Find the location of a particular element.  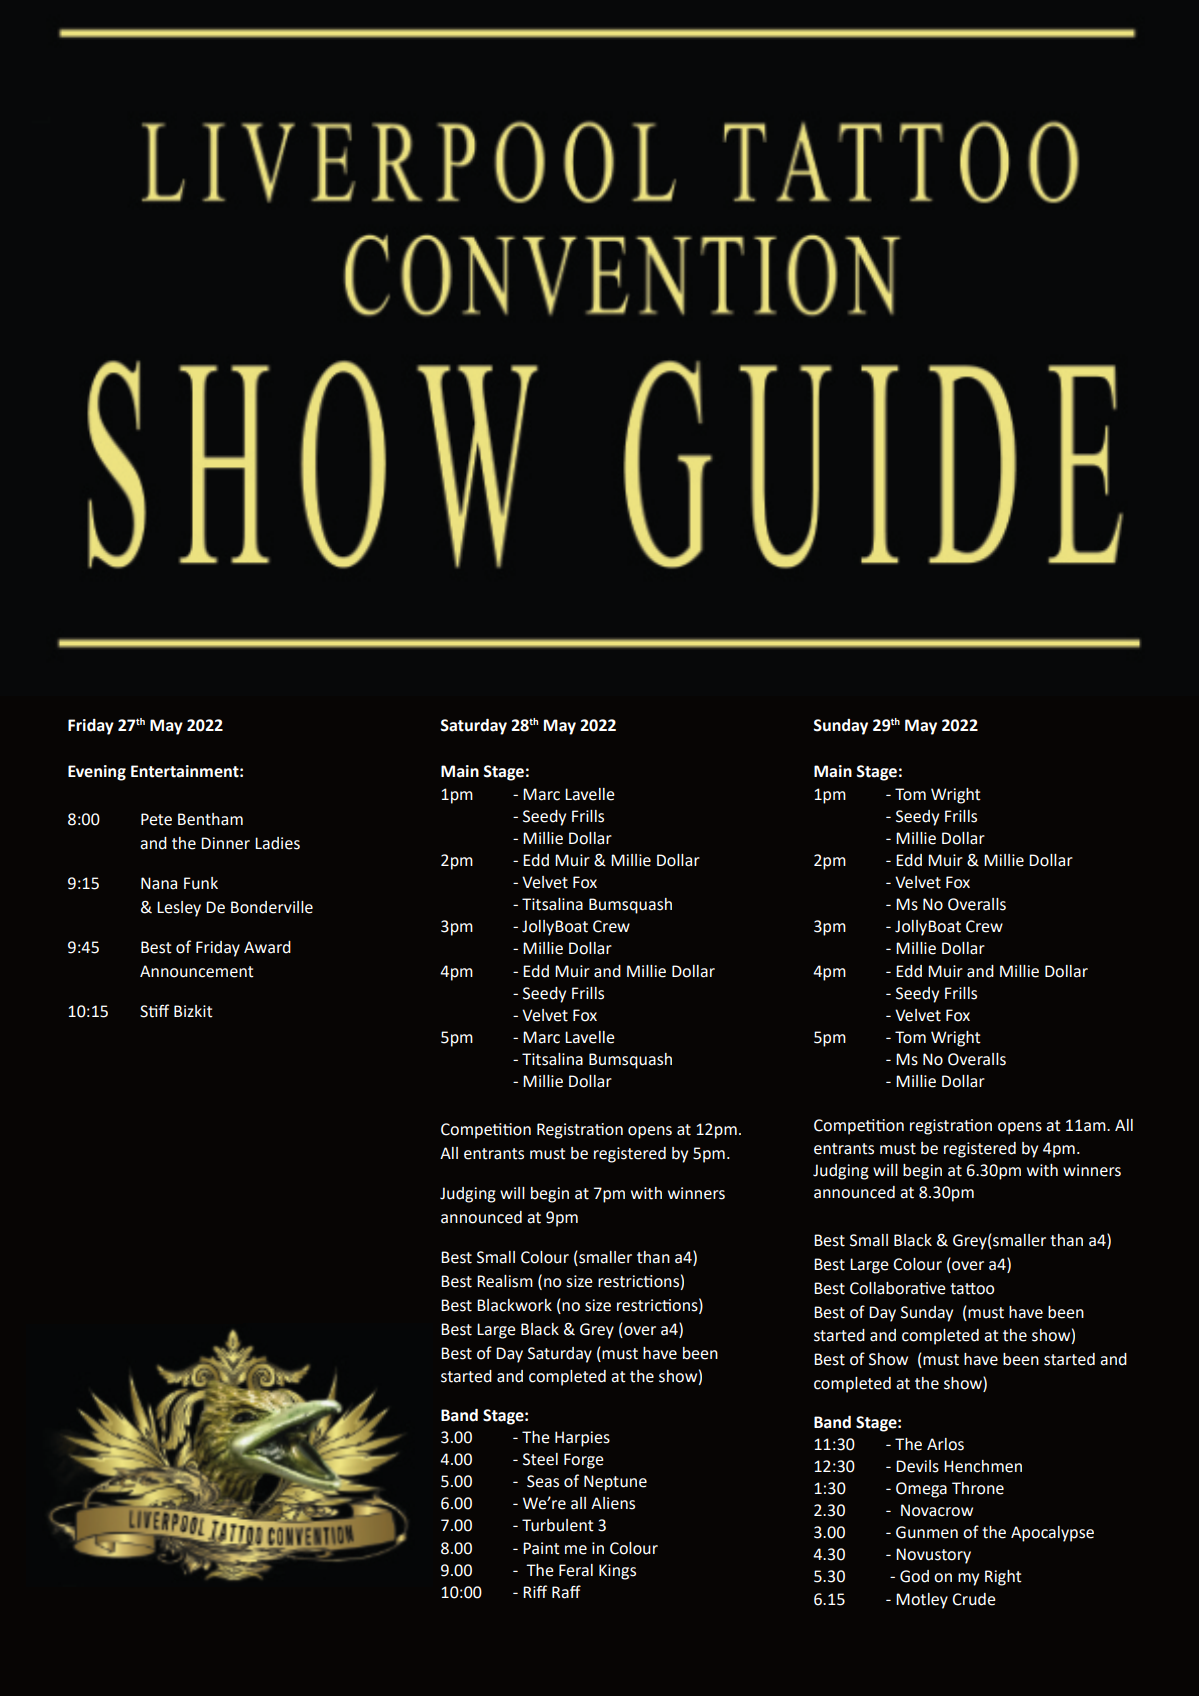

Funk is located at coordinates (201, 883).
